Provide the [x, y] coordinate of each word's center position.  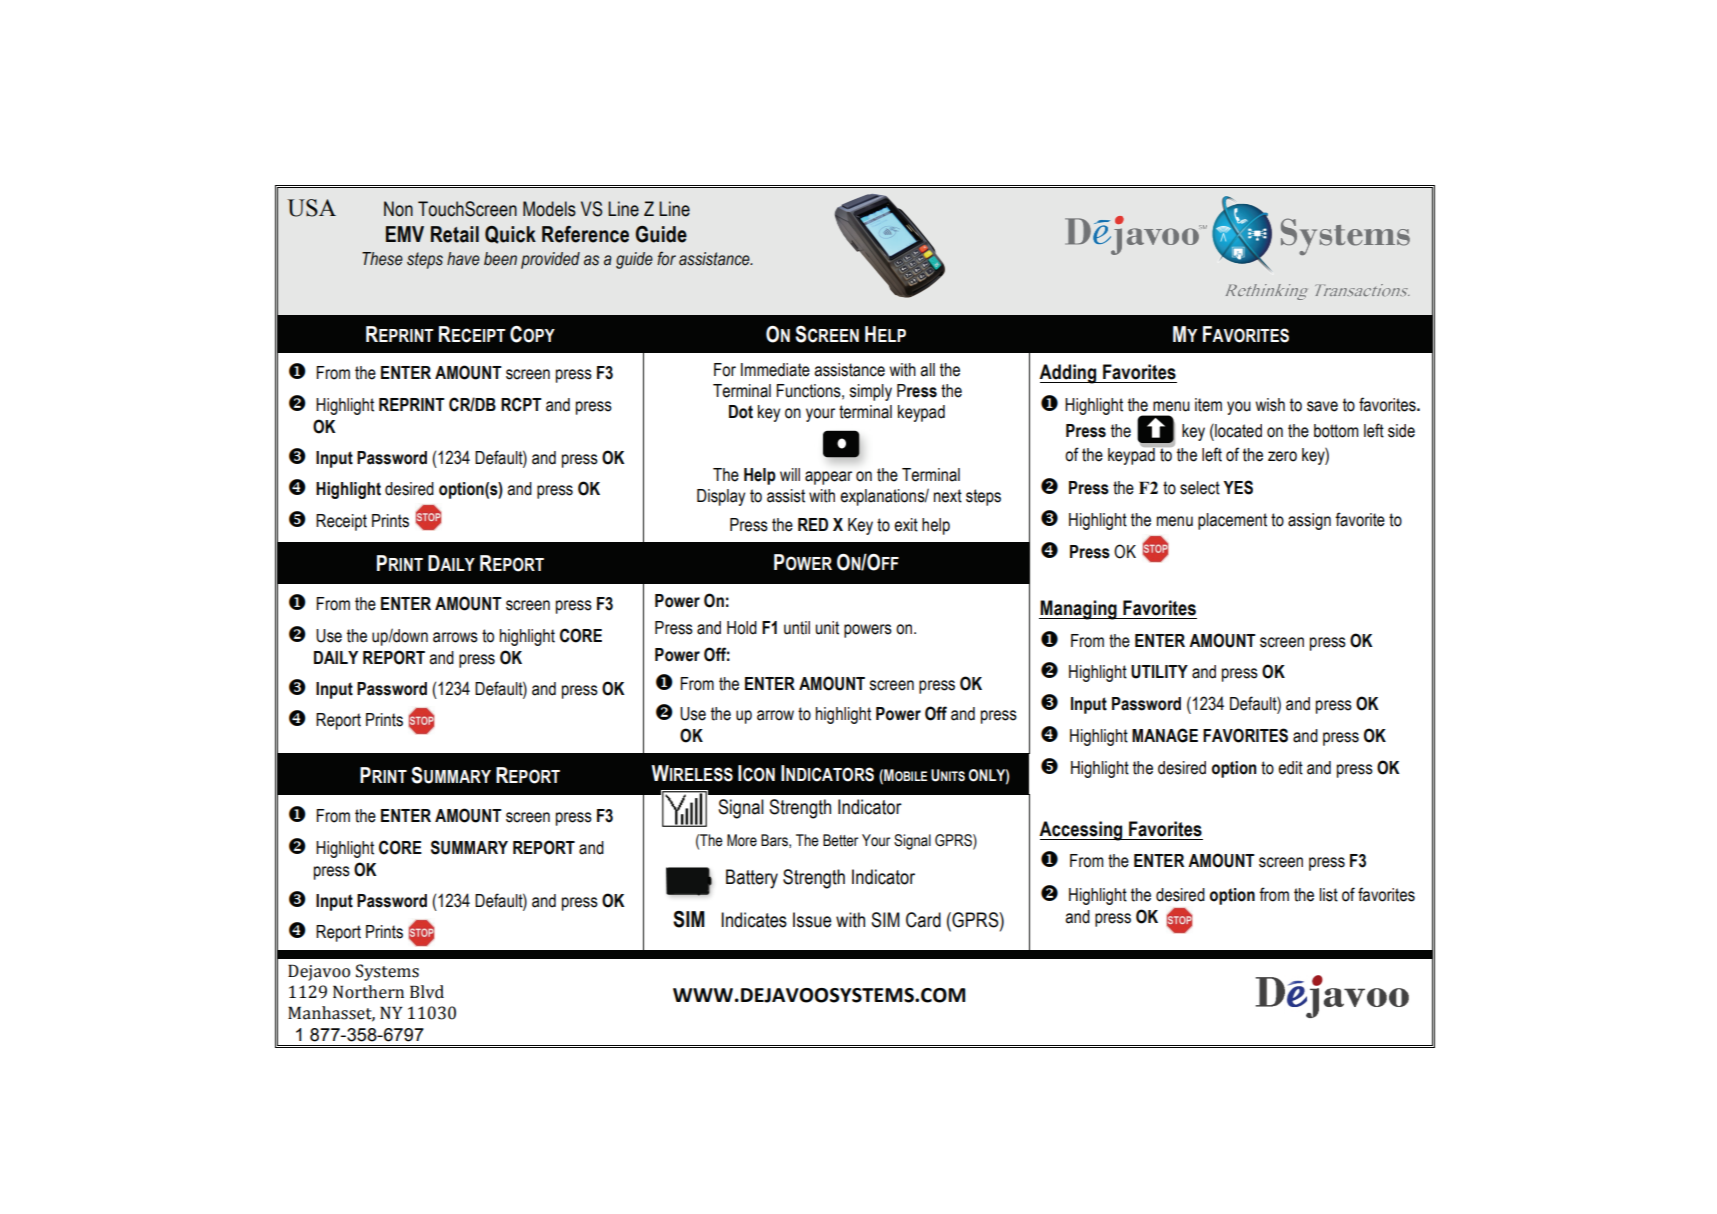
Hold [742, 628]
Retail [455, 234]
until [797, 628]
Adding [1069, 374]
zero [1282, 456]
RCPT [521, 404]
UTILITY [1159, 672]
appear [828, 478]
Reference [585, 234]
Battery [752, 879]
